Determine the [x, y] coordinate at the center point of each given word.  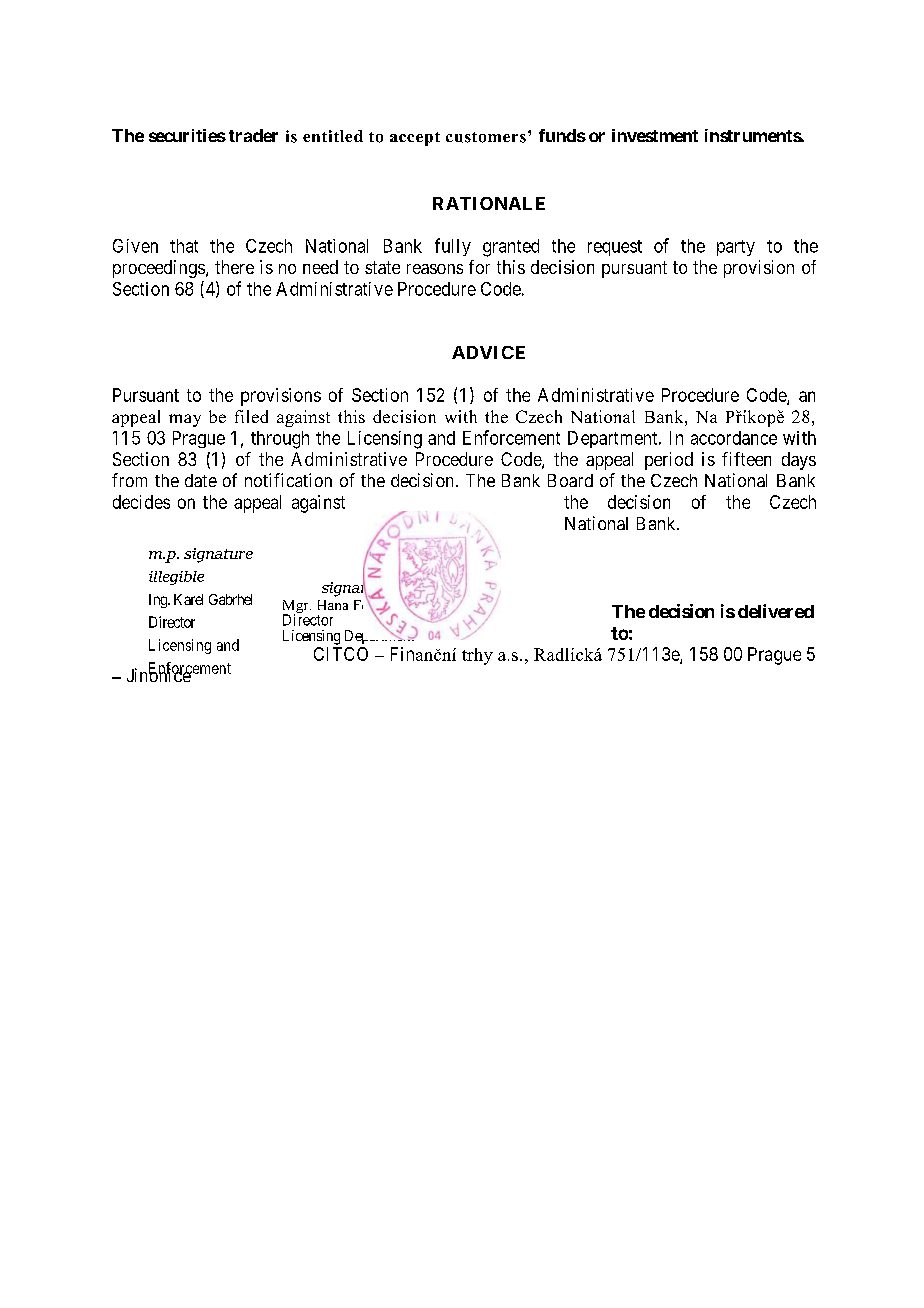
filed [251, 416]
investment [655, 135]
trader [253, 135]
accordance [734, 438]
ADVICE [488, 352]
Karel [188, 599]
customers [486, 137]
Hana [333, 605]
